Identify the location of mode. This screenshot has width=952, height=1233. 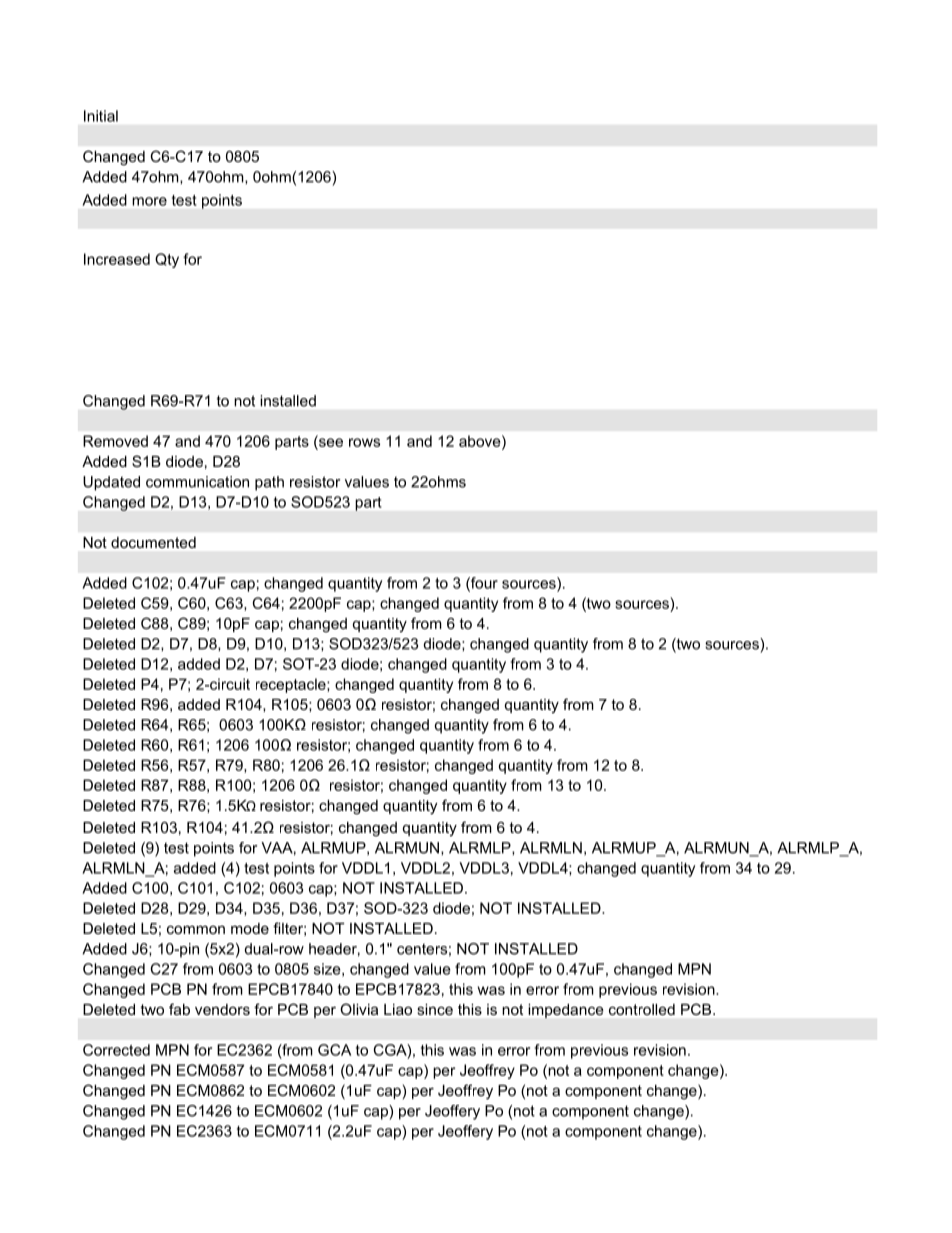
(250, 928).
